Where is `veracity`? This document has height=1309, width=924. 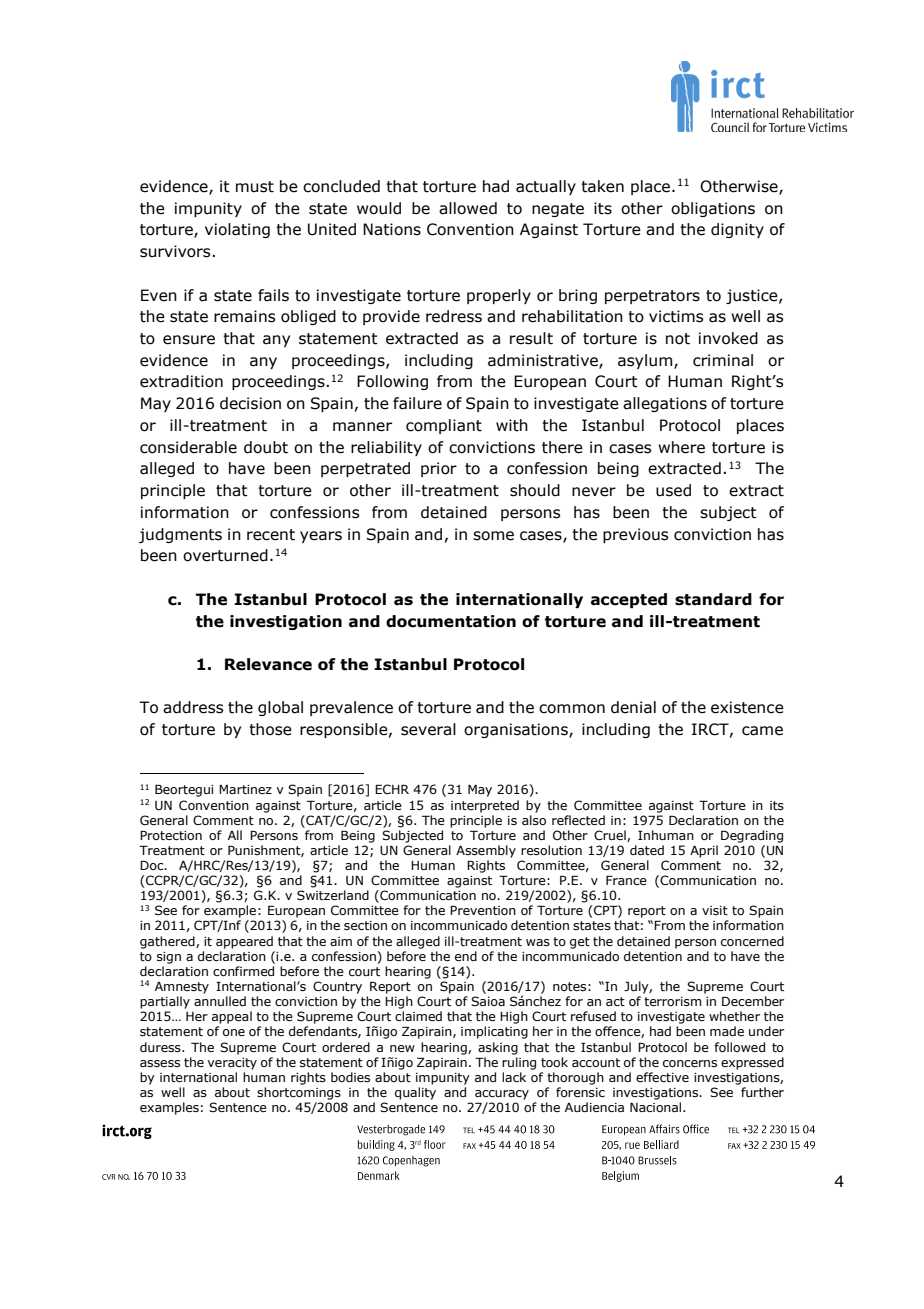 veracity is located at coordinates (232, 1064).
